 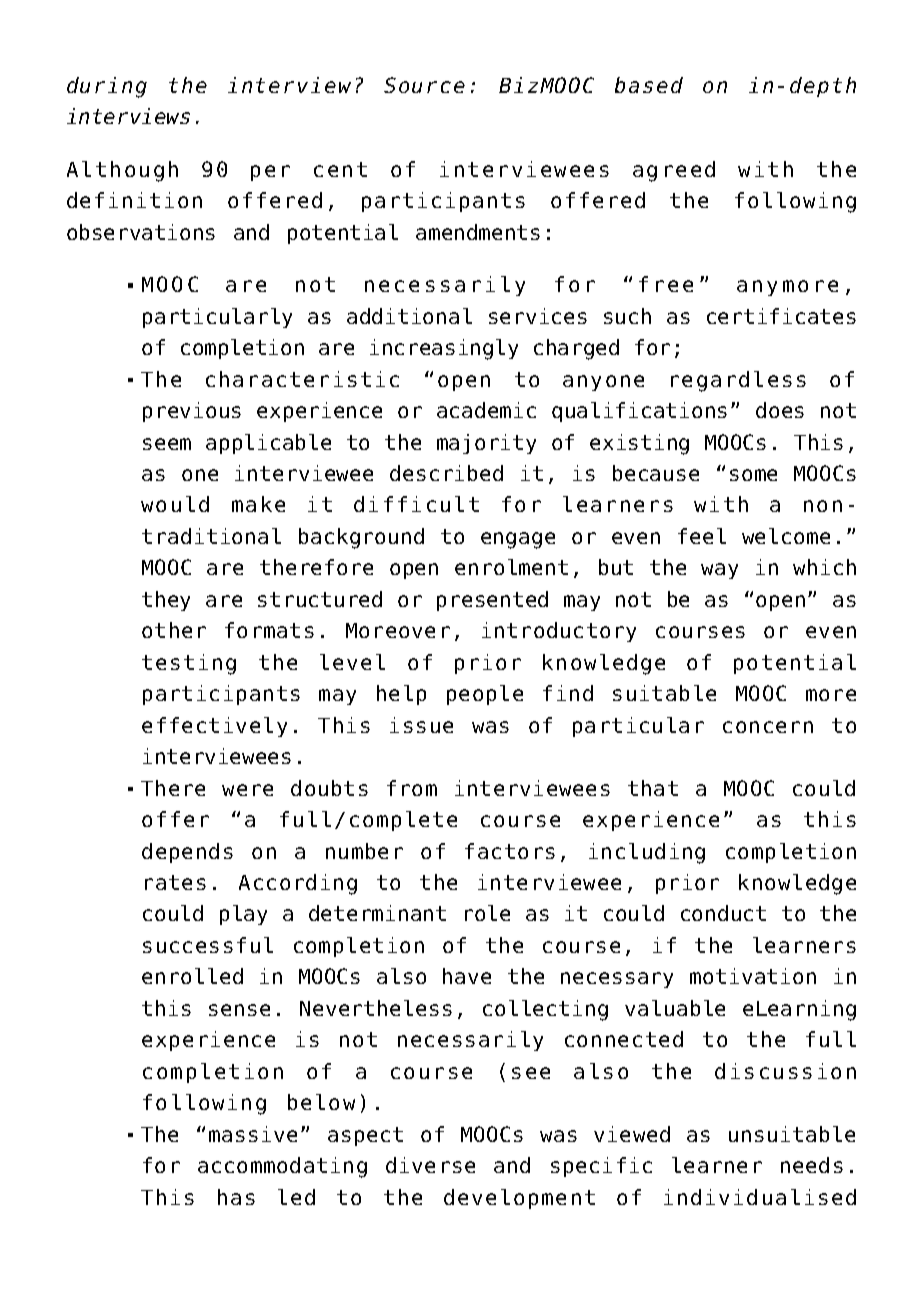 What do you see at coordinates (738, 381) in the screenshot?
I see `regardless` at bounding box center [738, 381].
